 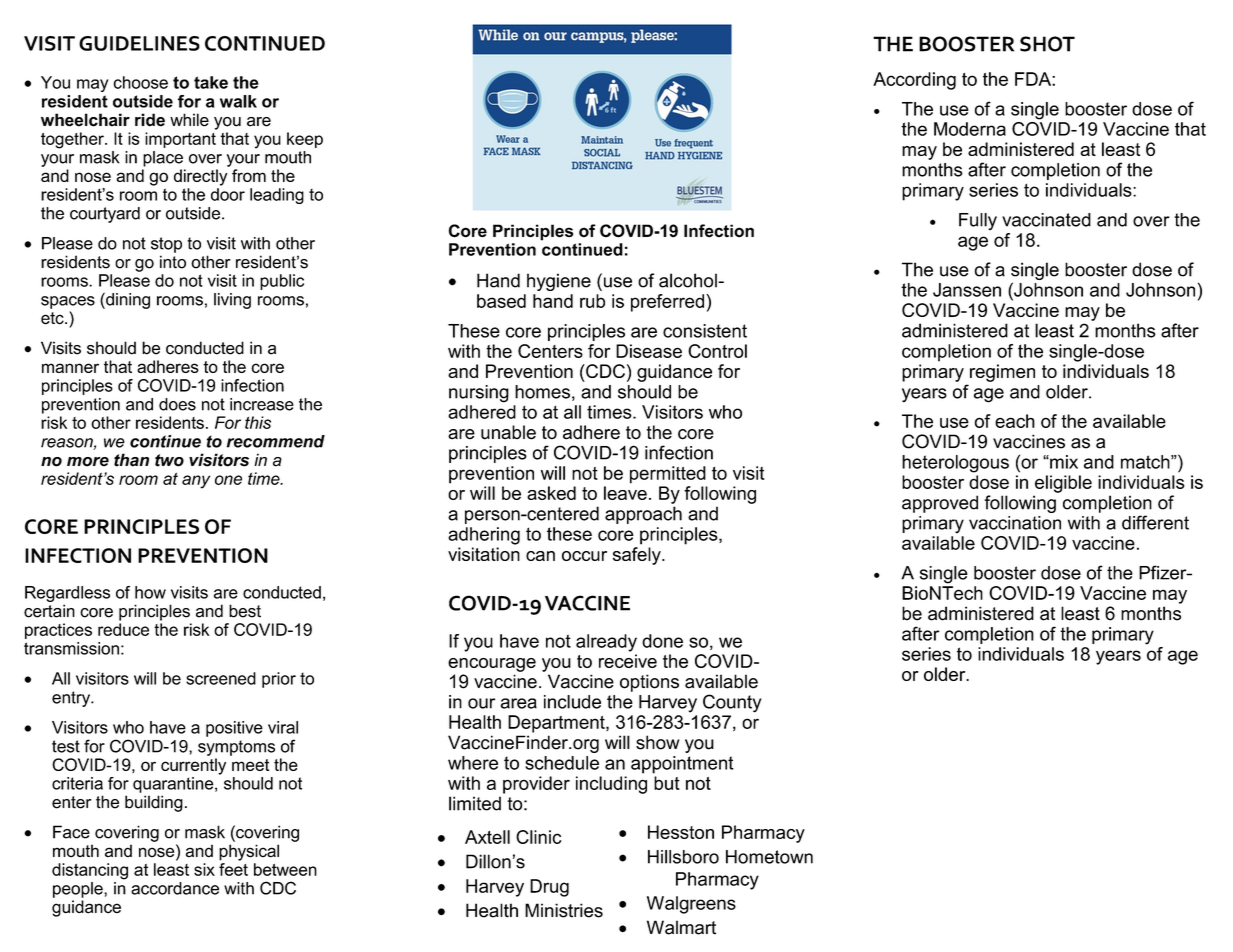 I want to click on According, so click(x=914, y=81).
